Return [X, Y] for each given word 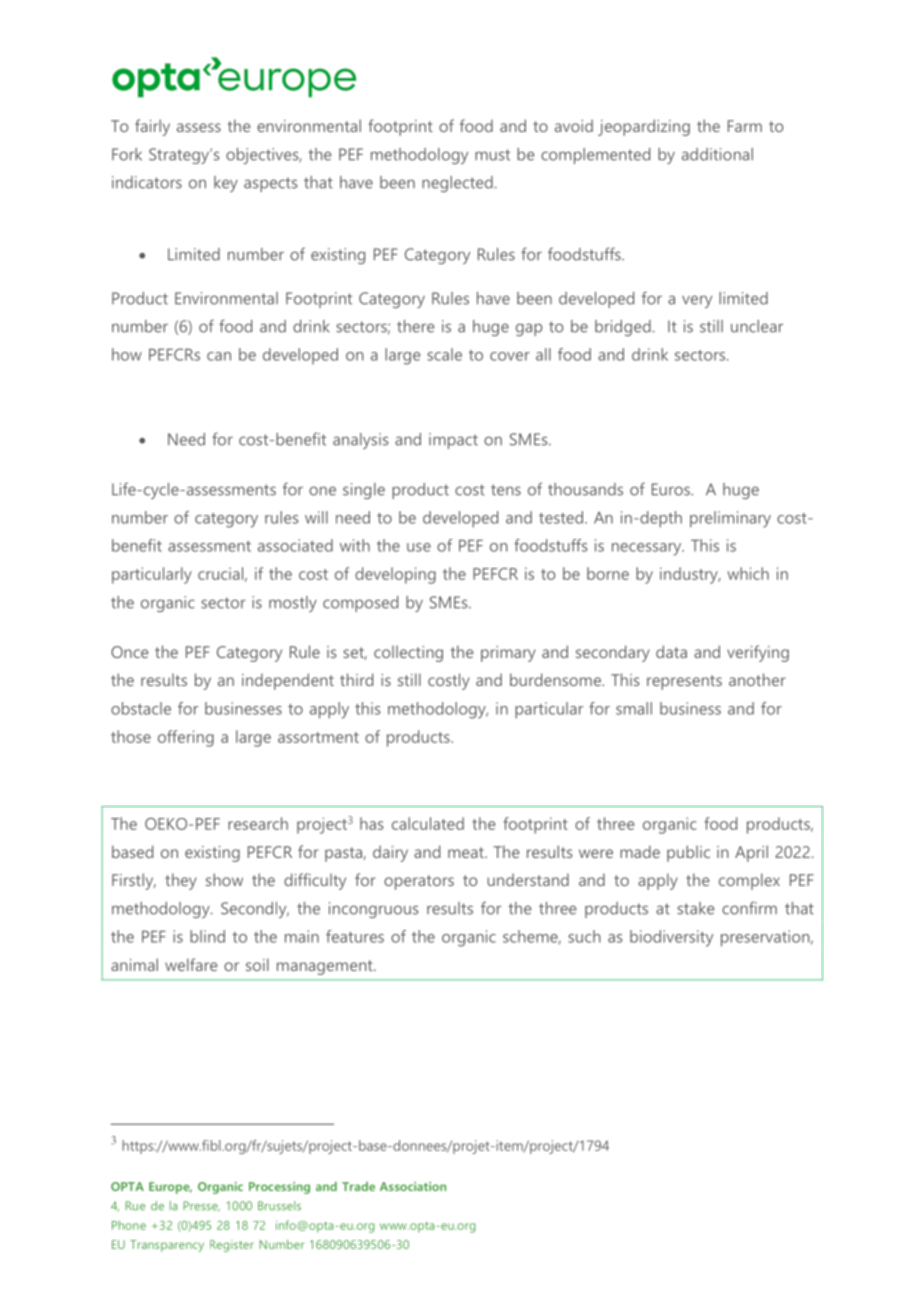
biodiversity [671, 938]
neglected [457, 184]
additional [717, 154]
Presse [201, 1206]
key [226, 184]
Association [413, 1186]
